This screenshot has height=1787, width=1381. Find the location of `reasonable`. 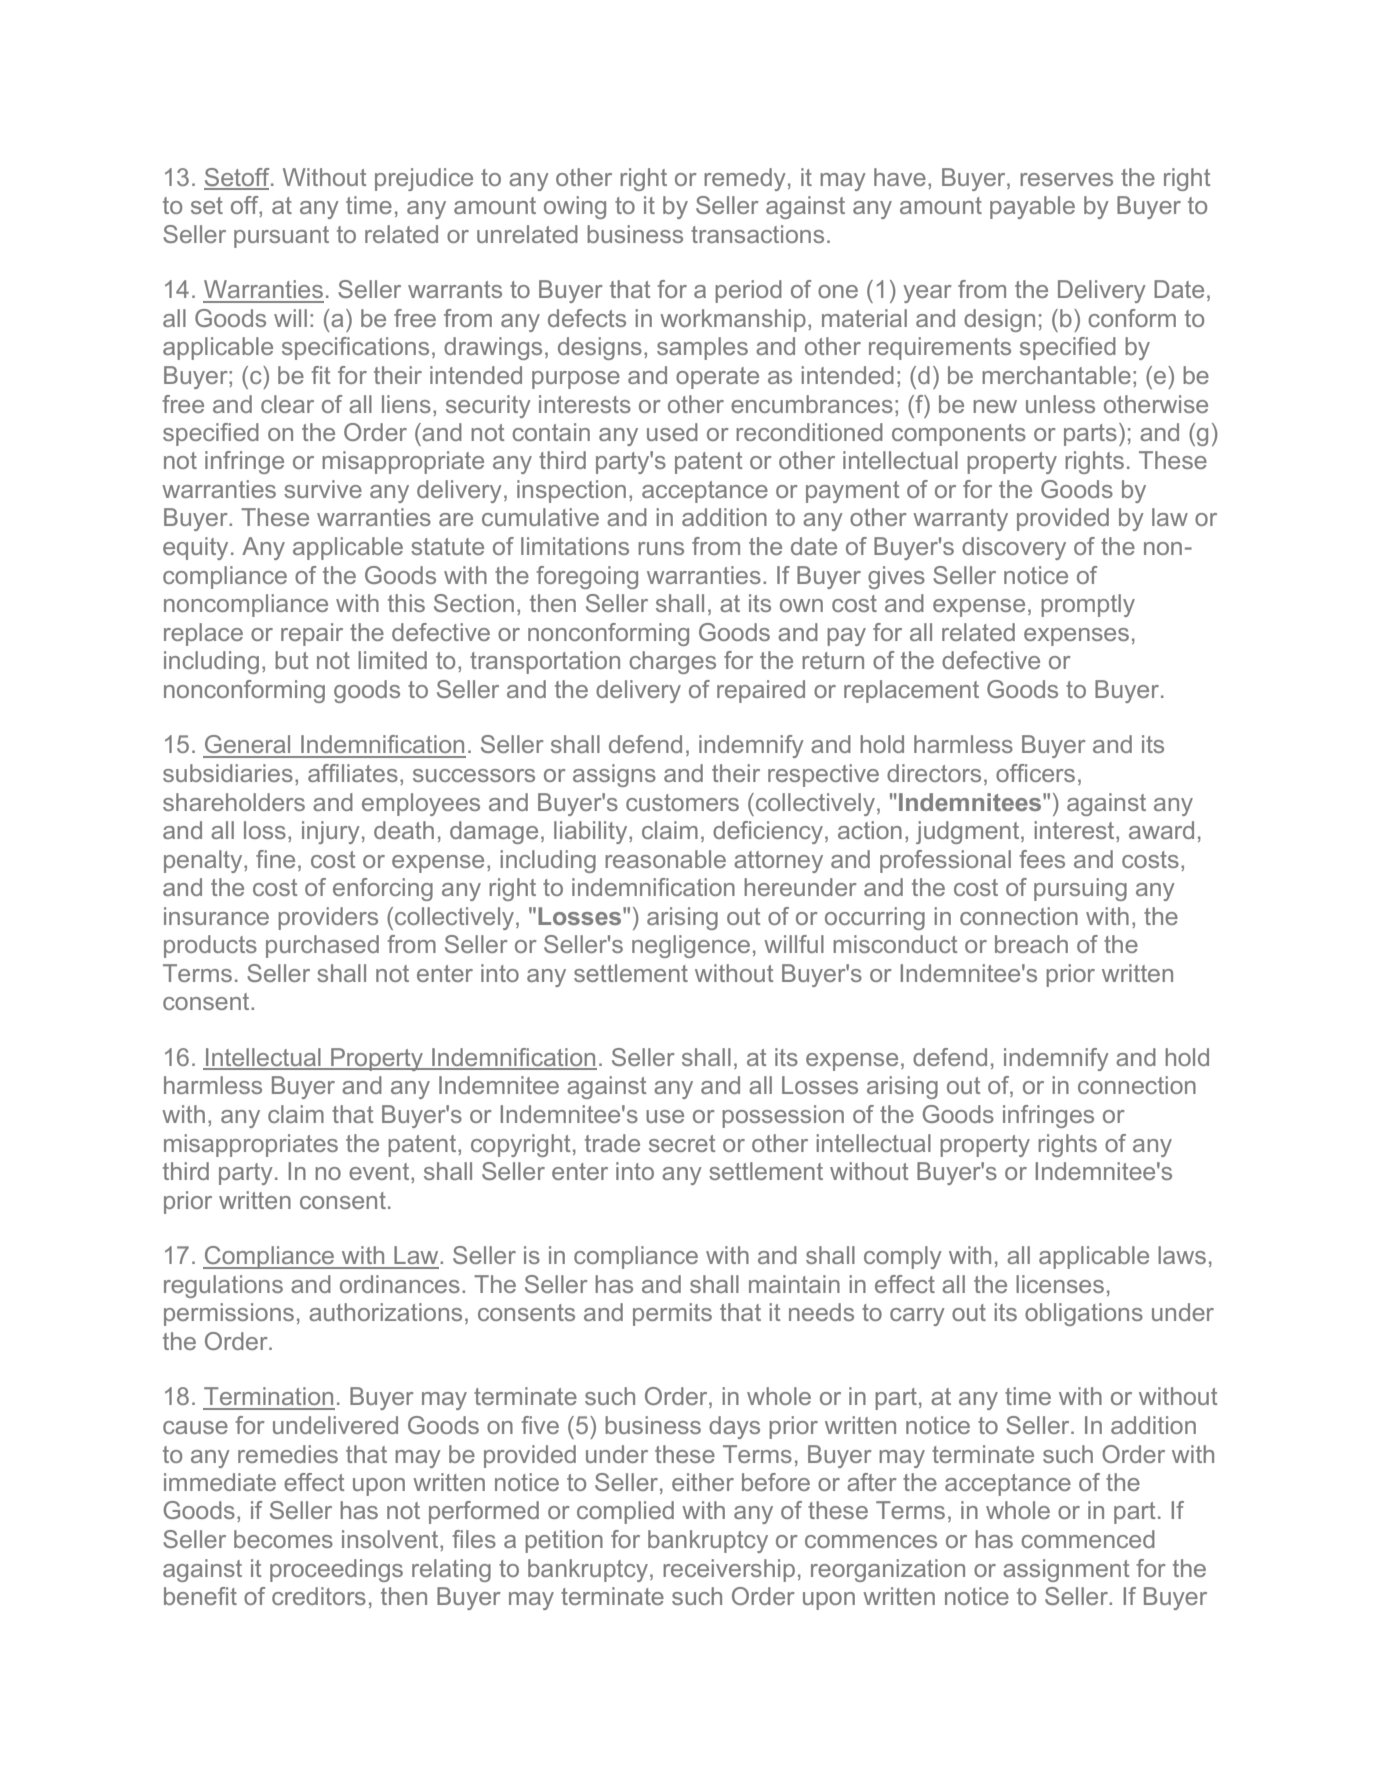

reasonable is located at coordinates (665, 859).
